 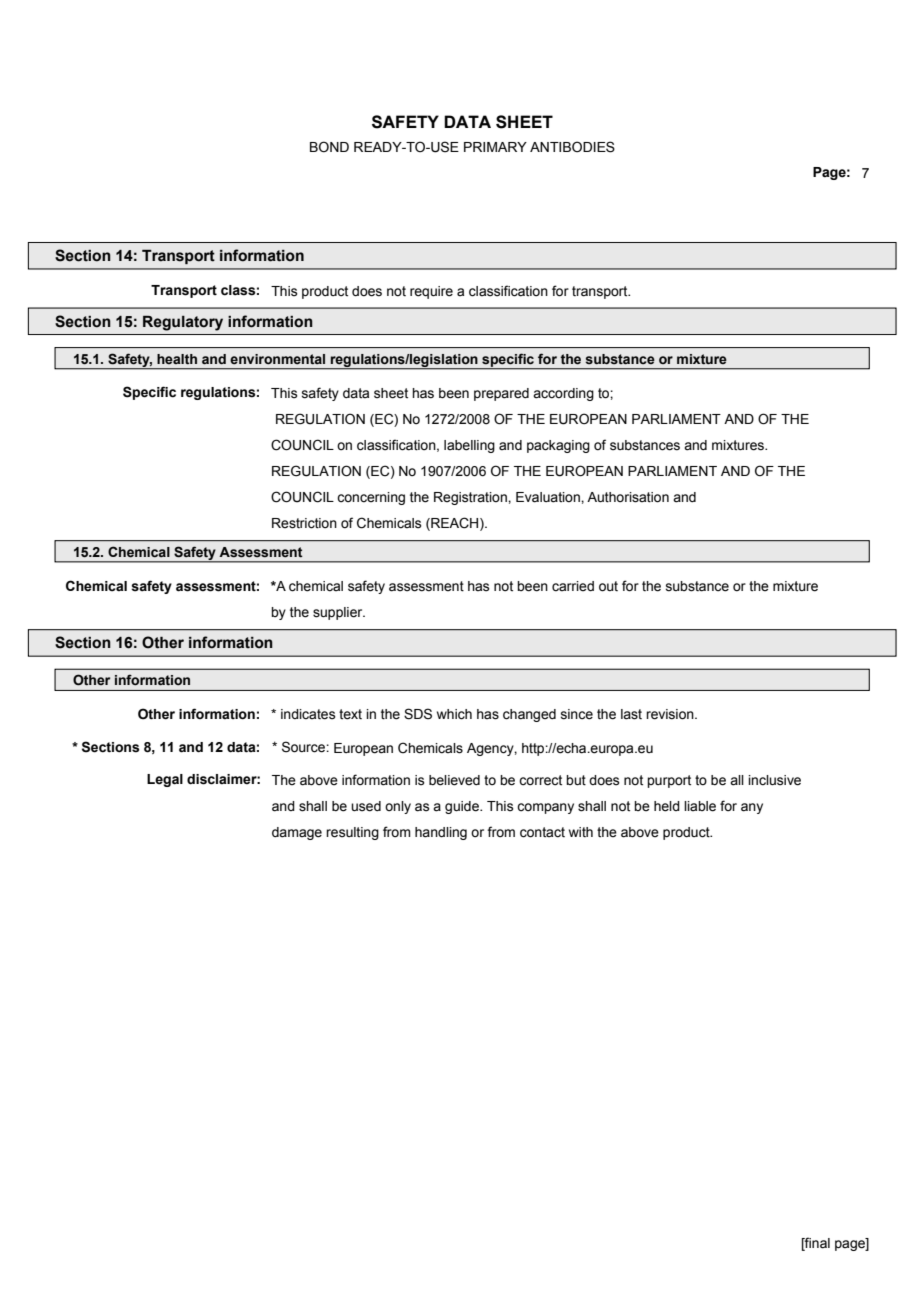 I want to click on Restriction, so click(x=304, y=523).
